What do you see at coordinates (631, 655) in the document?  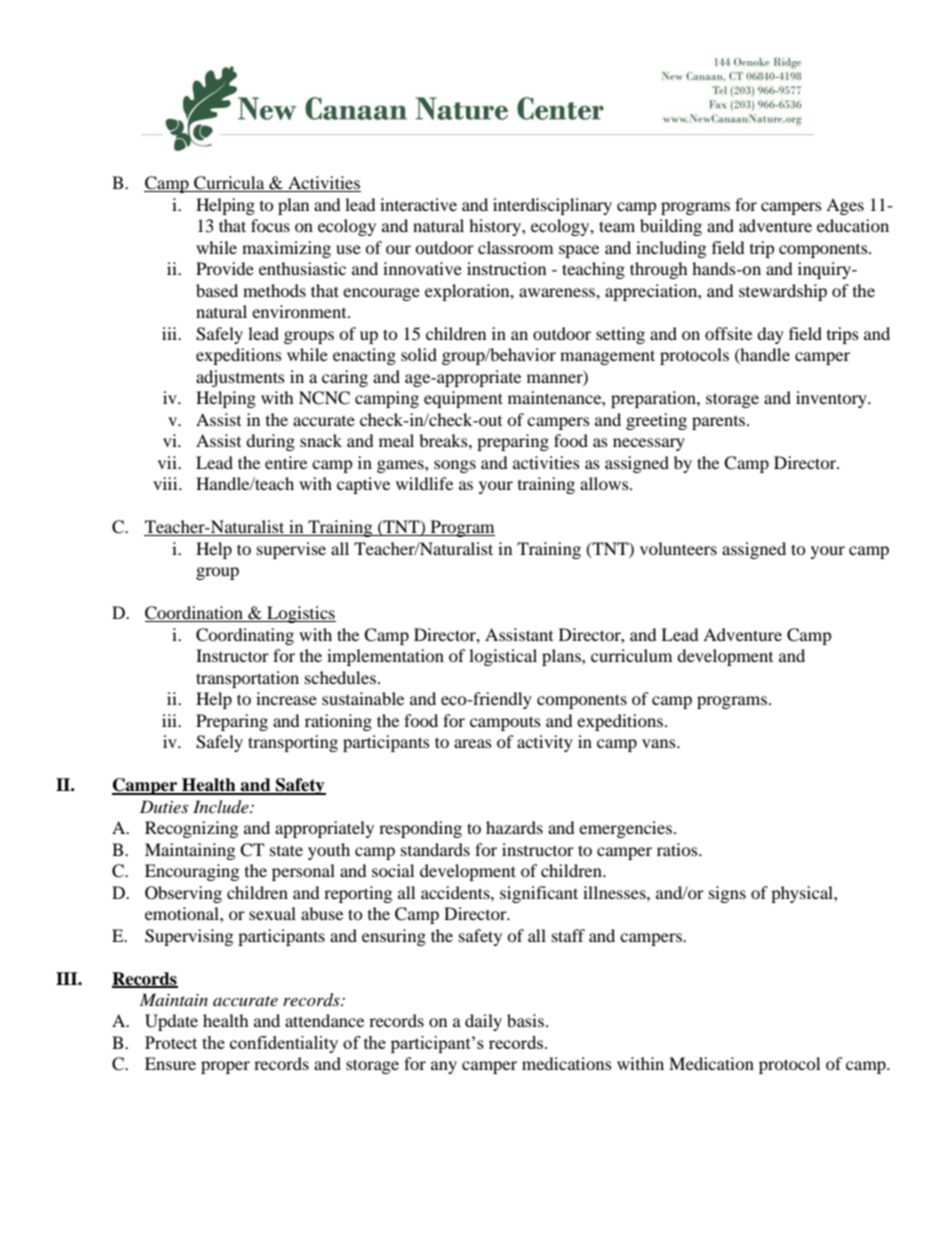 I see `curriculum` at bounding box center [631, 655].
